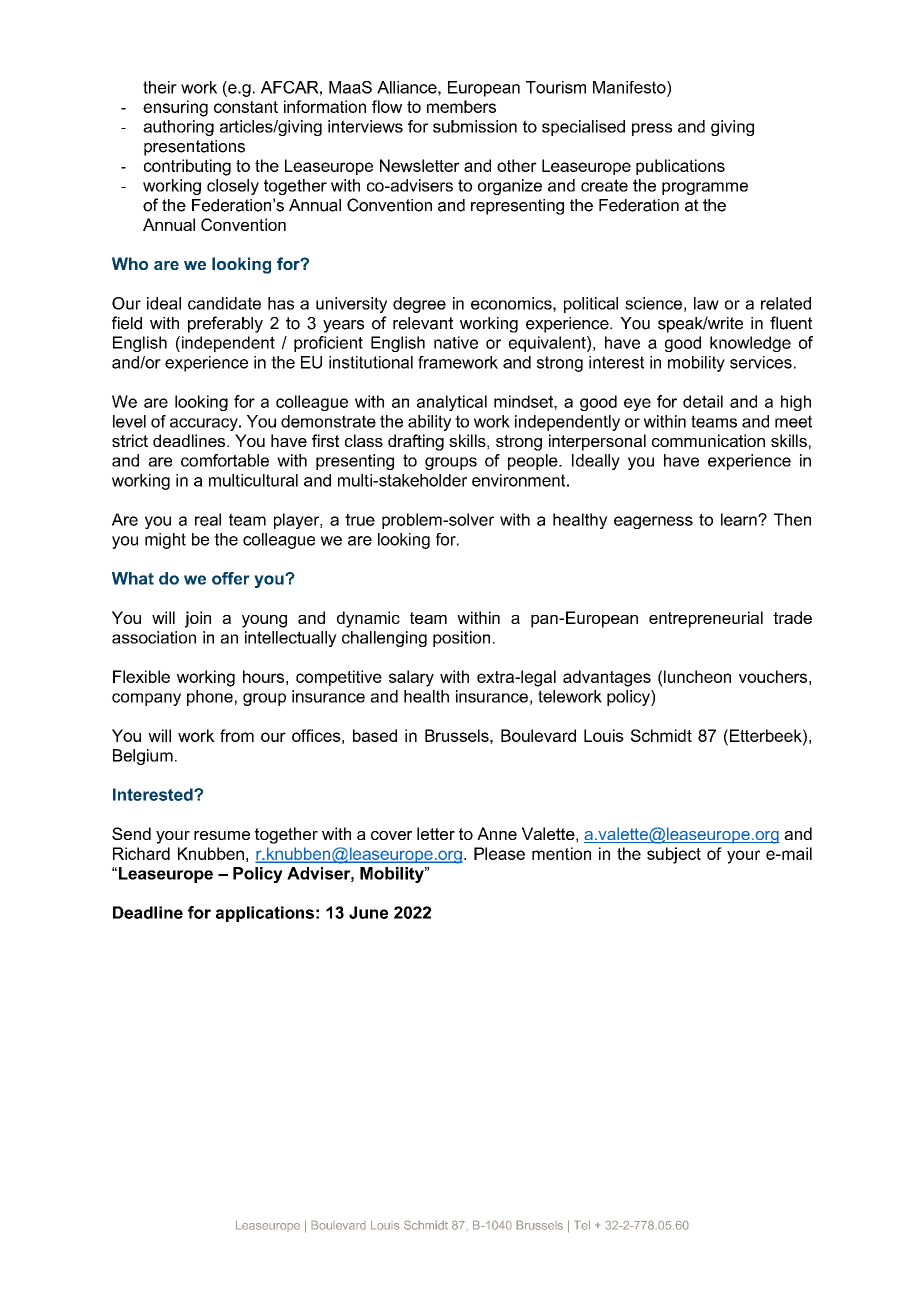 This document has width=924, height=1308. I want to click on Please, so click(499, 853).
